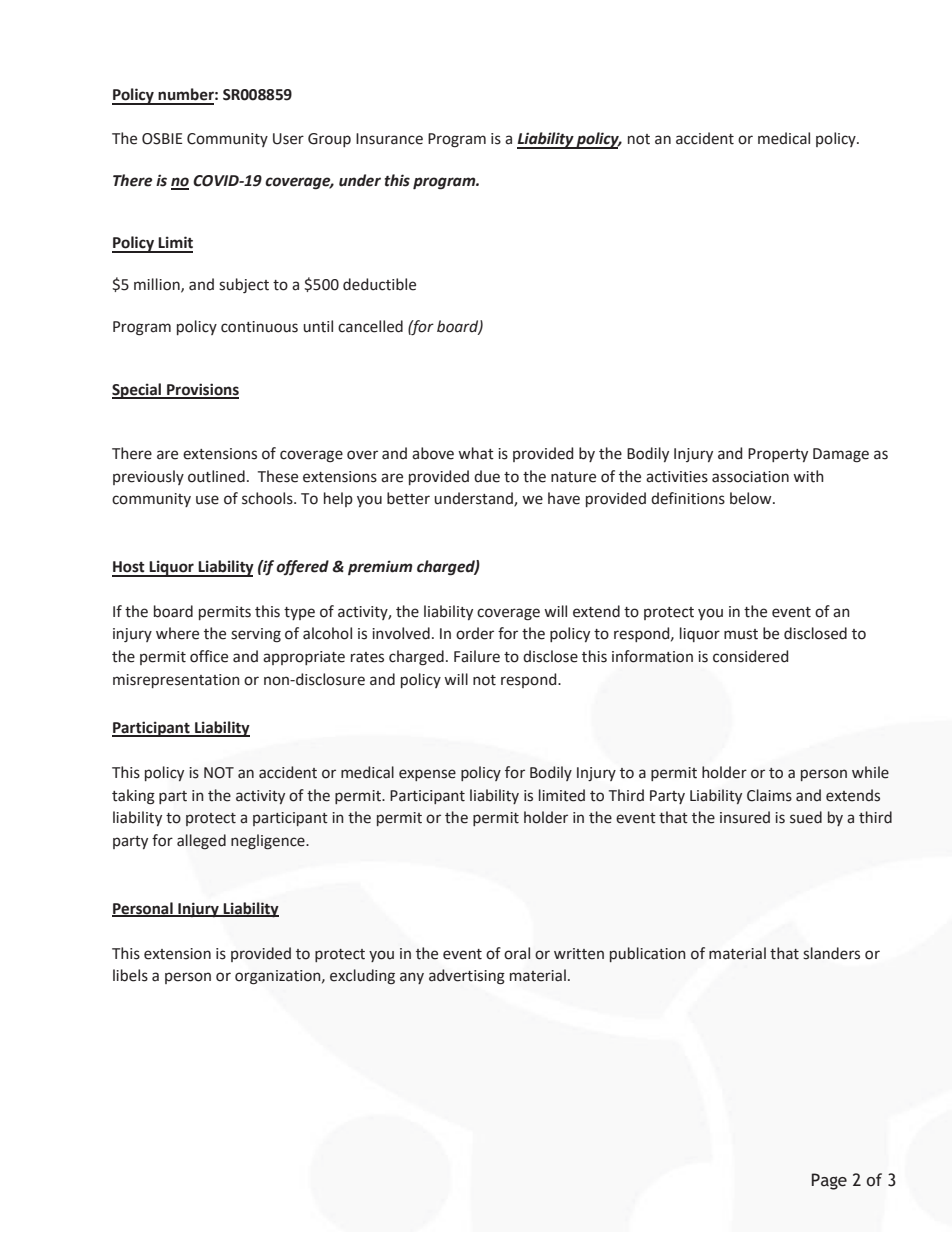 This screenshot has width=952, height=1233. I want to click on User, so click(288, 139).
